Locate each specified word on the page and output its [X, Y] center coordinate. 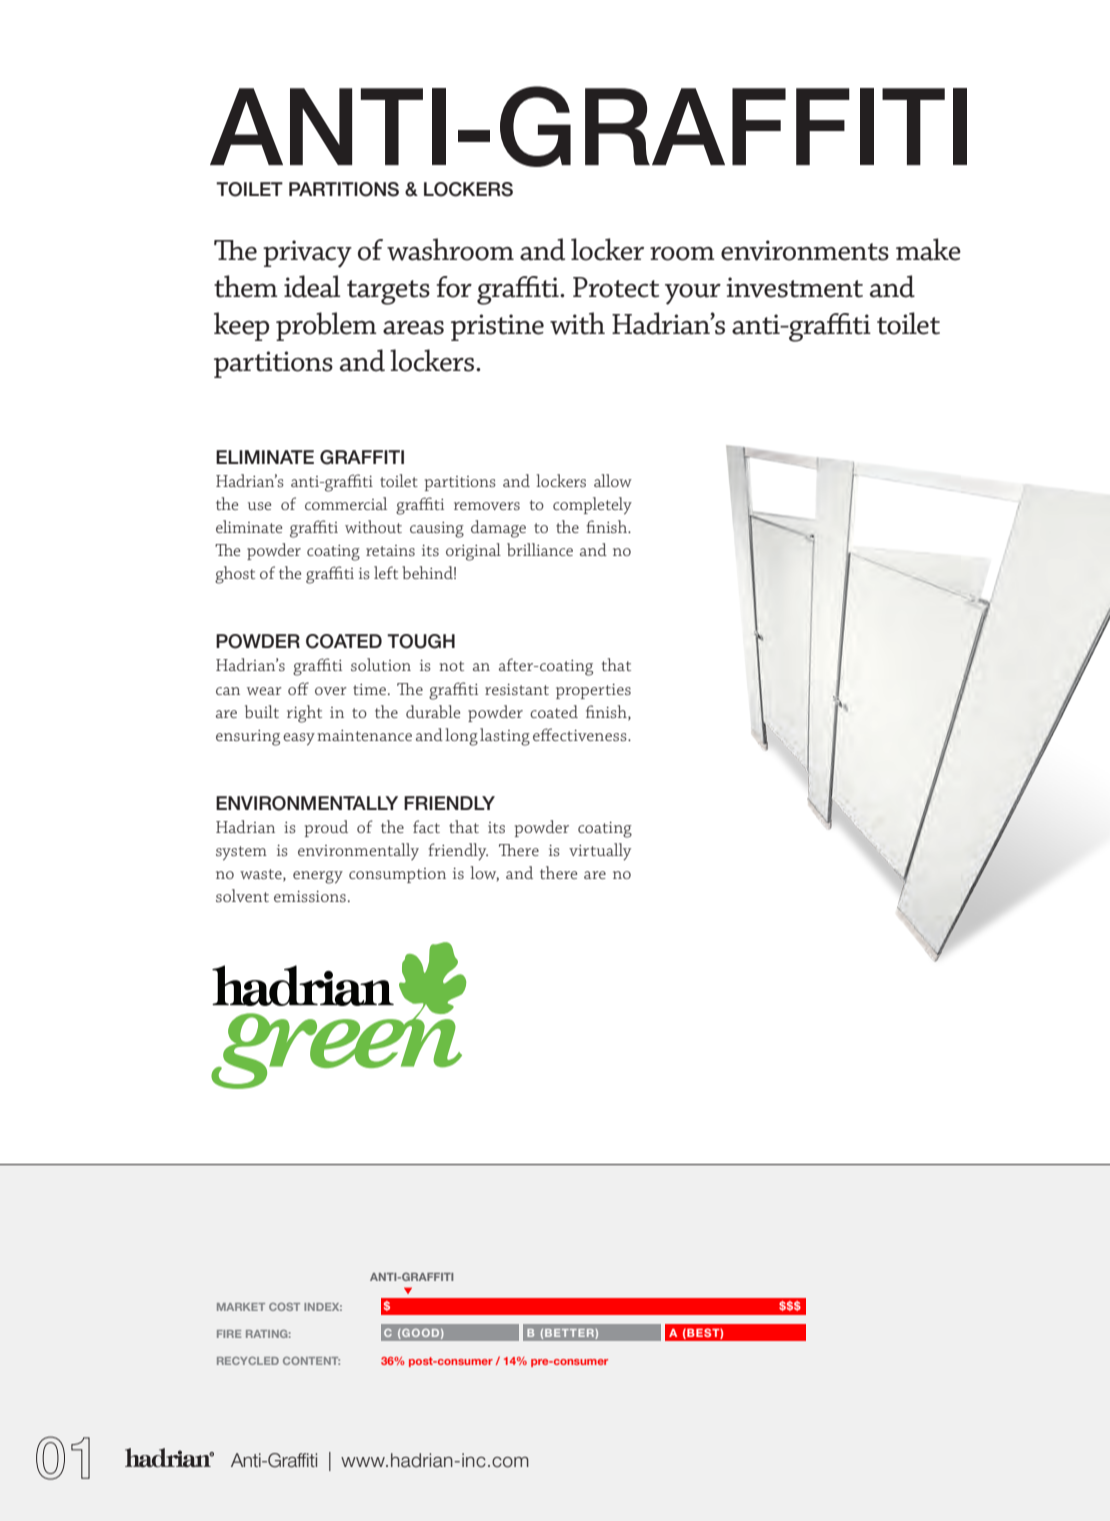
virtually [600, 851]
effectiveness [581, 734]
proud [326, 828]
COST [284, 1307]
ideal [312, 286]
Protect [616, 287]
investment [794, 287]
